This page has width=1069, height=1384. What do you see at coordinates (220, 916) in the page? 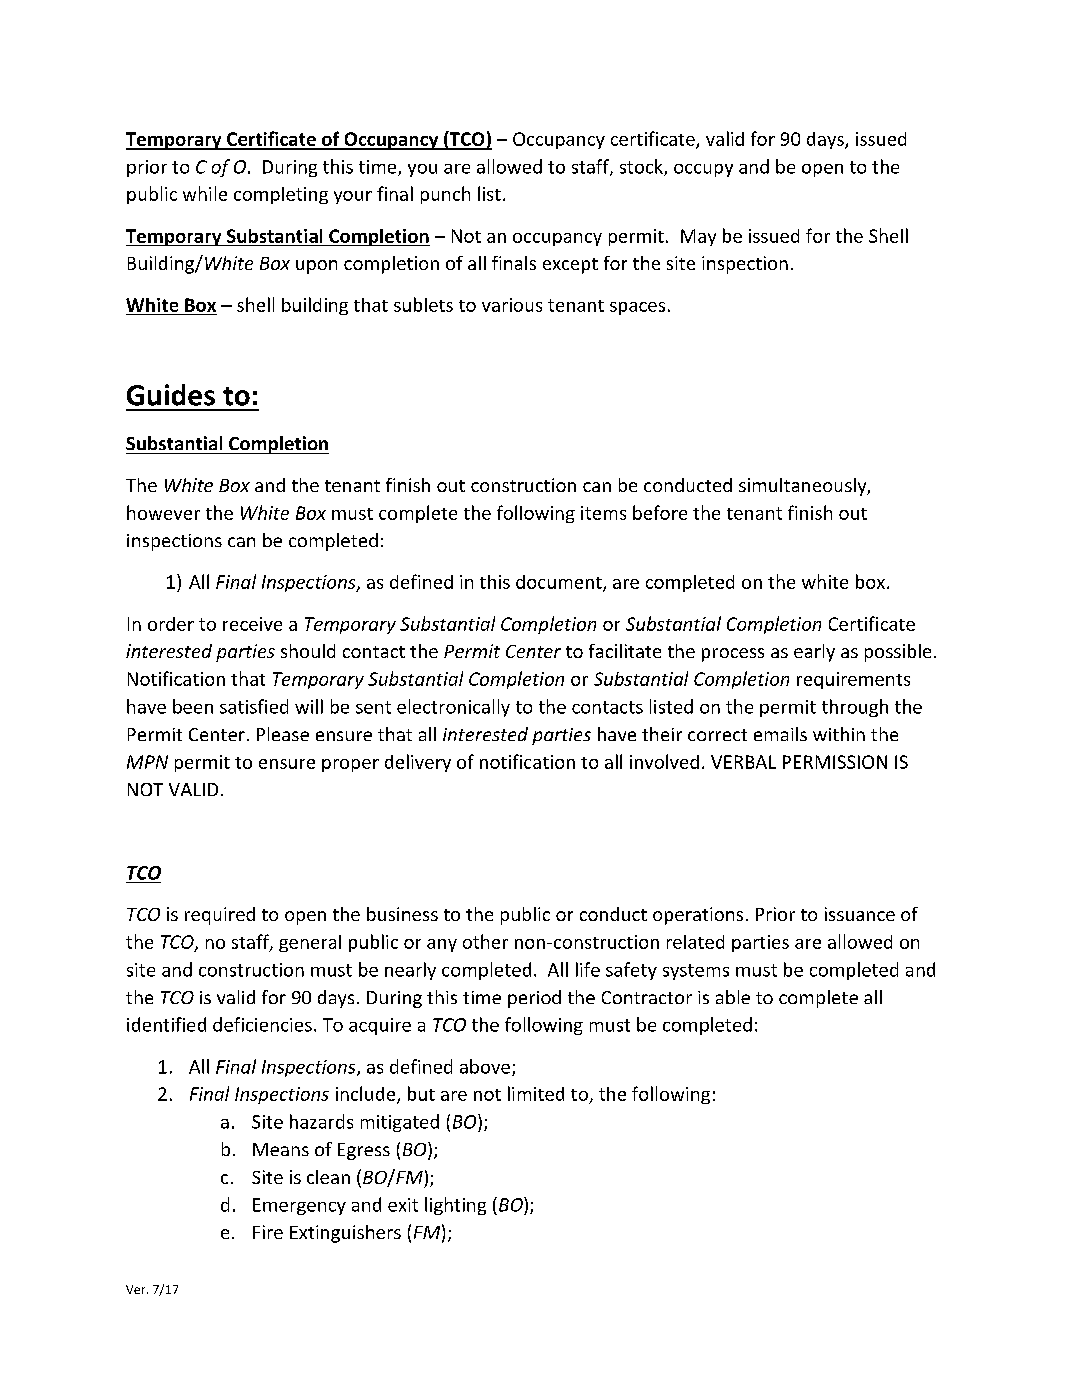
I see `required` at bounding box center [220, 916].
